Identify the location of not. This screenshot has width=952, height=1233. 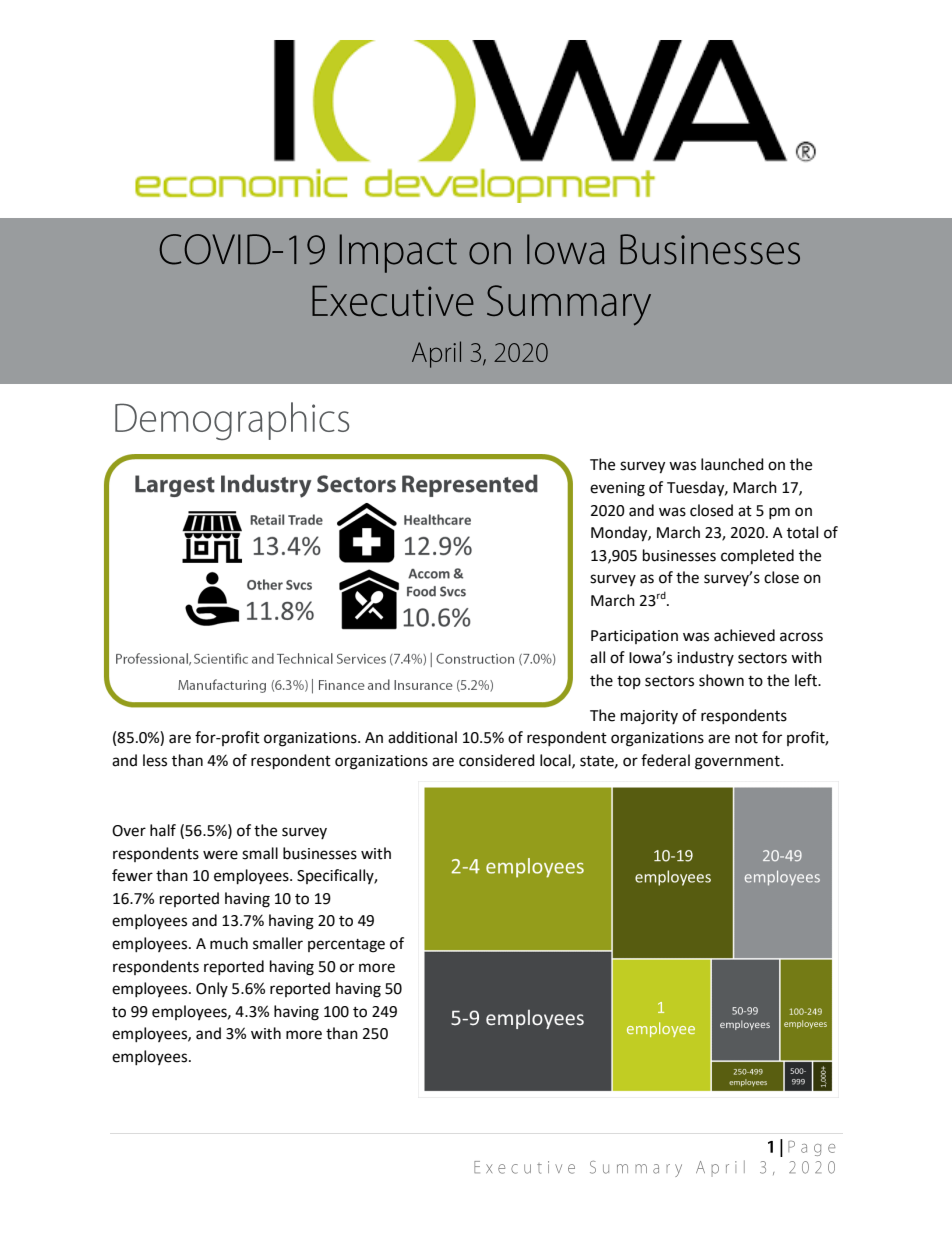
(746, 738).
